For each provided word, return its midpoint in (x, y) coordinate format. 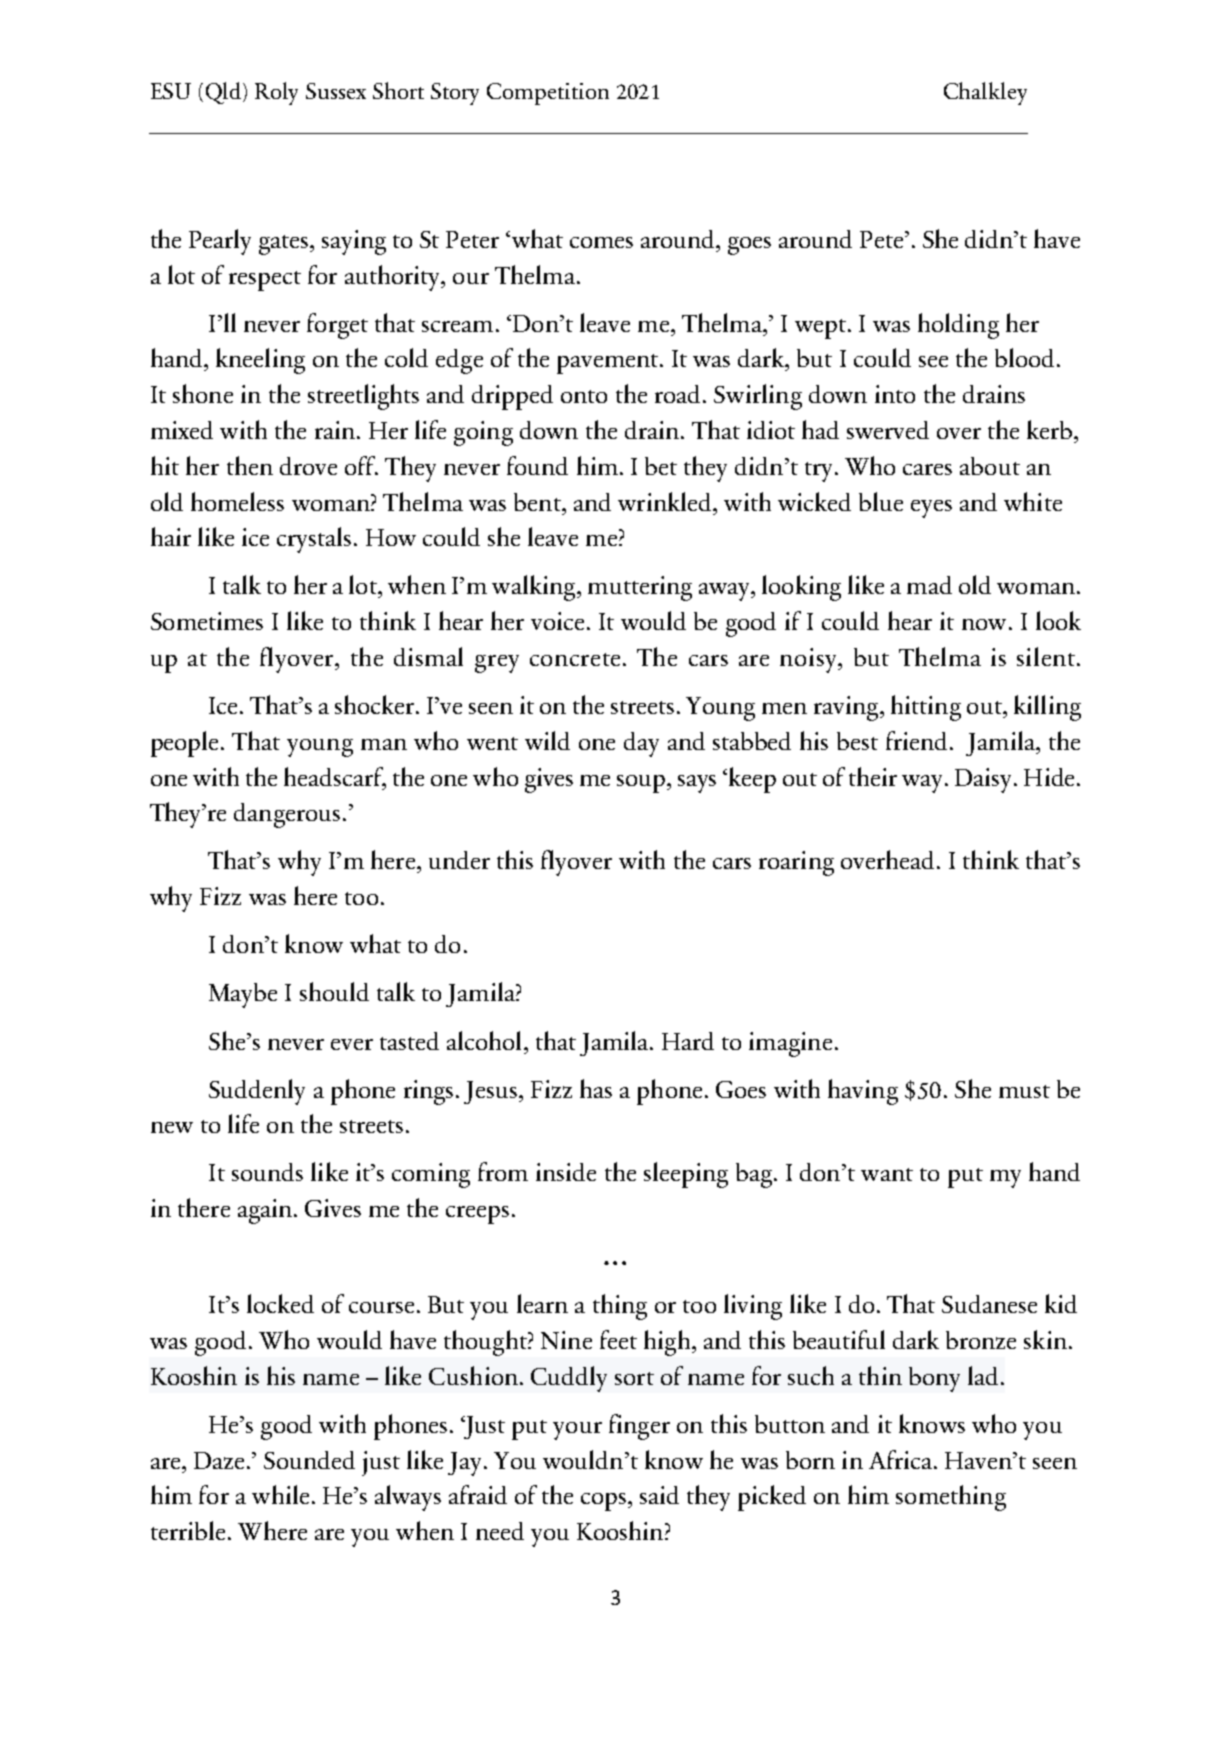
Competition (548, 94)
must (1024, 1091)
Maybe (243, 995)
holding (958, 326)
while (280, 1494)
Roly (276, 93)
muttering (640, 588)
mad (929, 585)
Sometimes (207, 621)
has (596, 1088)
